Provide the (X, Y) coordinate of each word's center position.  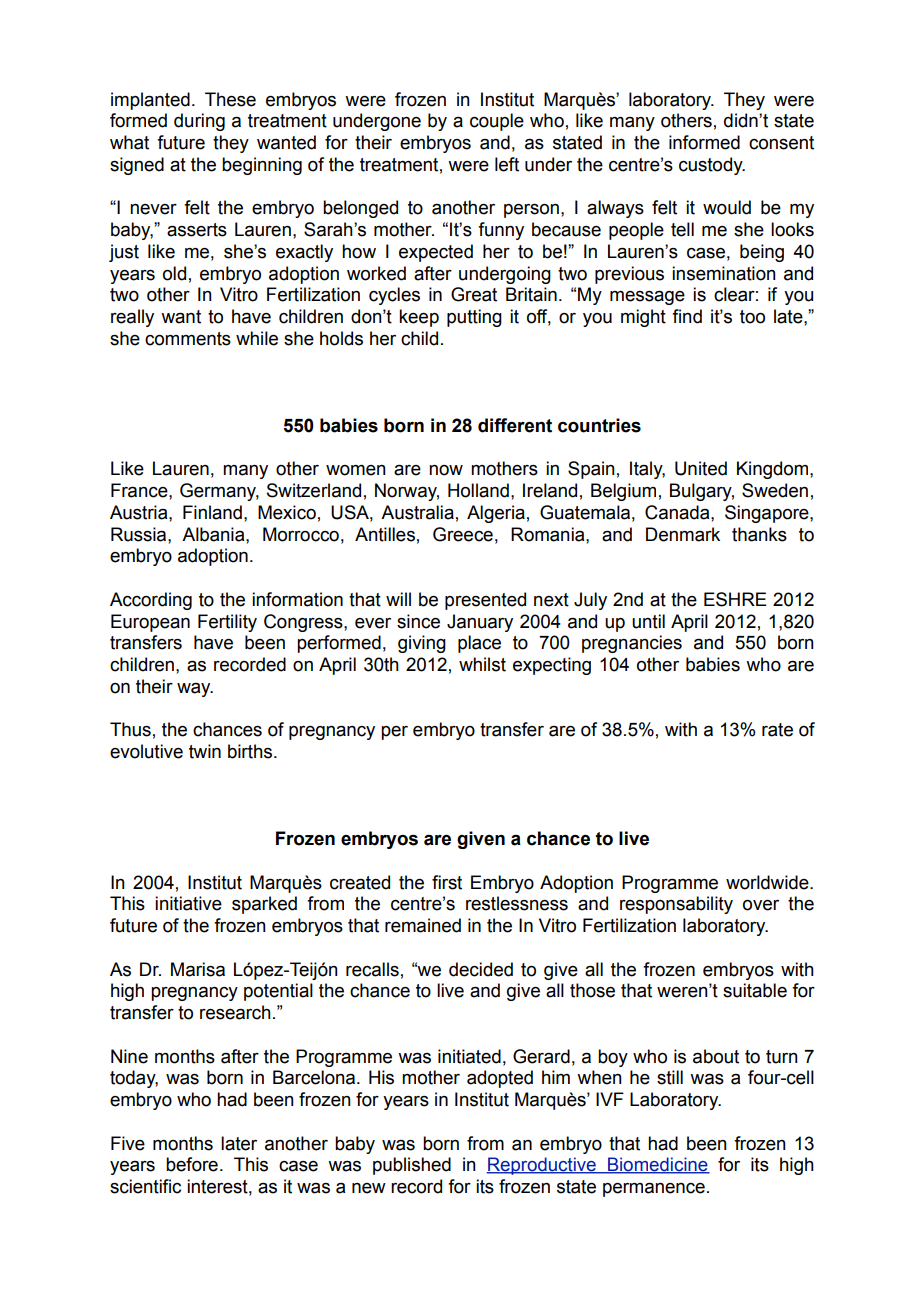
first (447, 882)
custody (712, 166)
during (199, 122)
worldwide (768, 882)
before (192, 1164)
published (412, 1166)
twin (205, 751)
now (446, 470)
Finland (212, 512)
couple (497, 122)
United (701, 468)
